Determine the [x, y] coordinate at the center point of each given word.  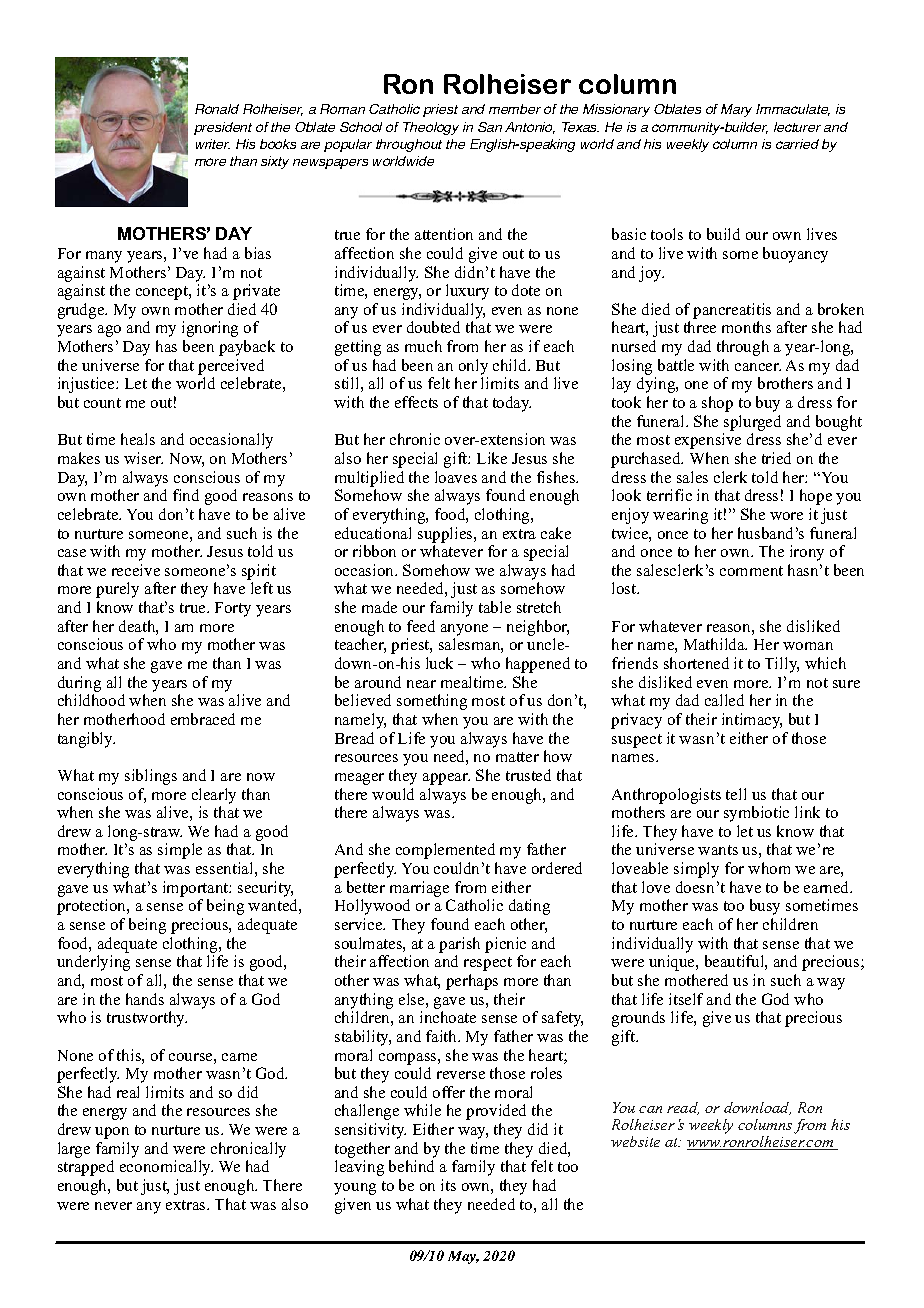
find [186, 495]
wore [786, 516]
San [490, 127]
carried [797, 144]
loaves [456, 477]
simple [180, 851]
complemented [445, 851]
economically [166, 1168]
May [463, 1257]
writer [213, 144]
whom [769, 868]
